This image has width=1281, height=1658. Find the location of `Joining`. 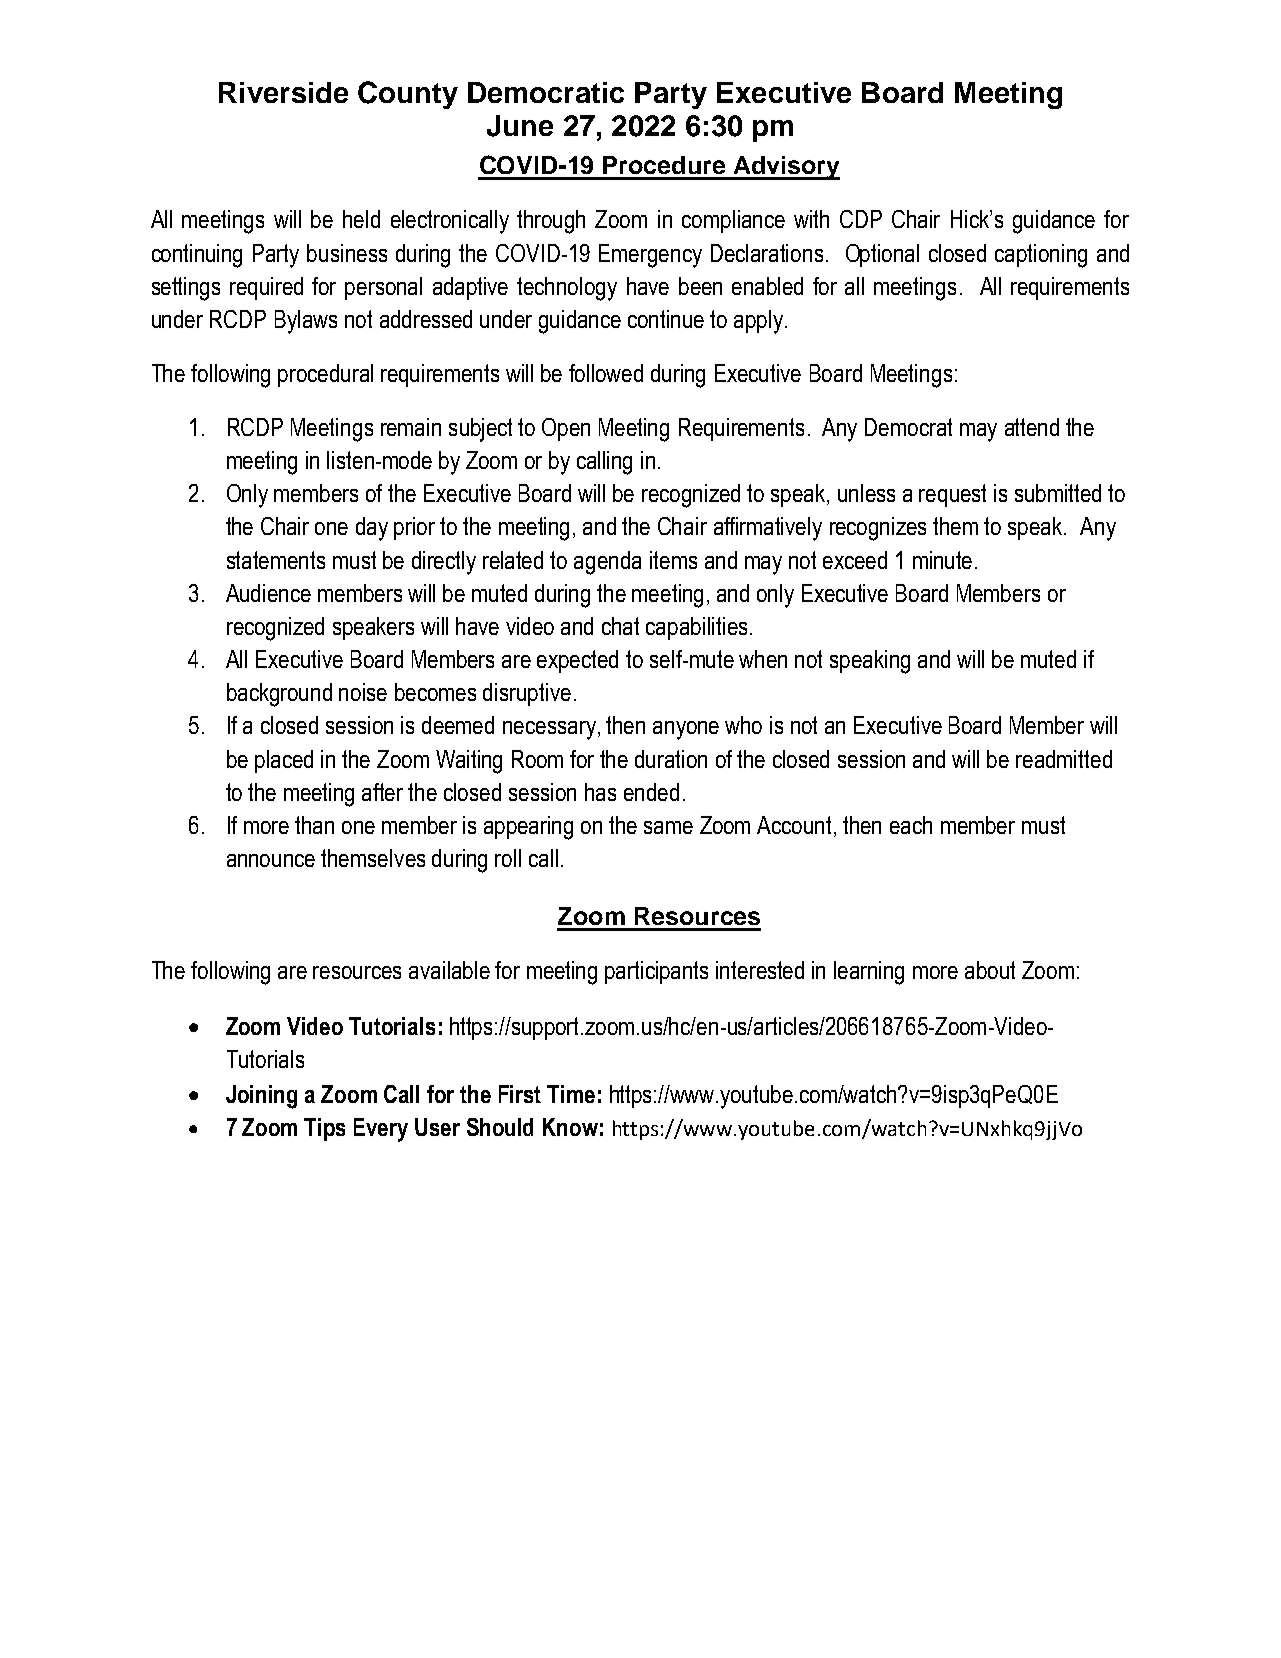

Joining is located at coordinates (261, 1097).
